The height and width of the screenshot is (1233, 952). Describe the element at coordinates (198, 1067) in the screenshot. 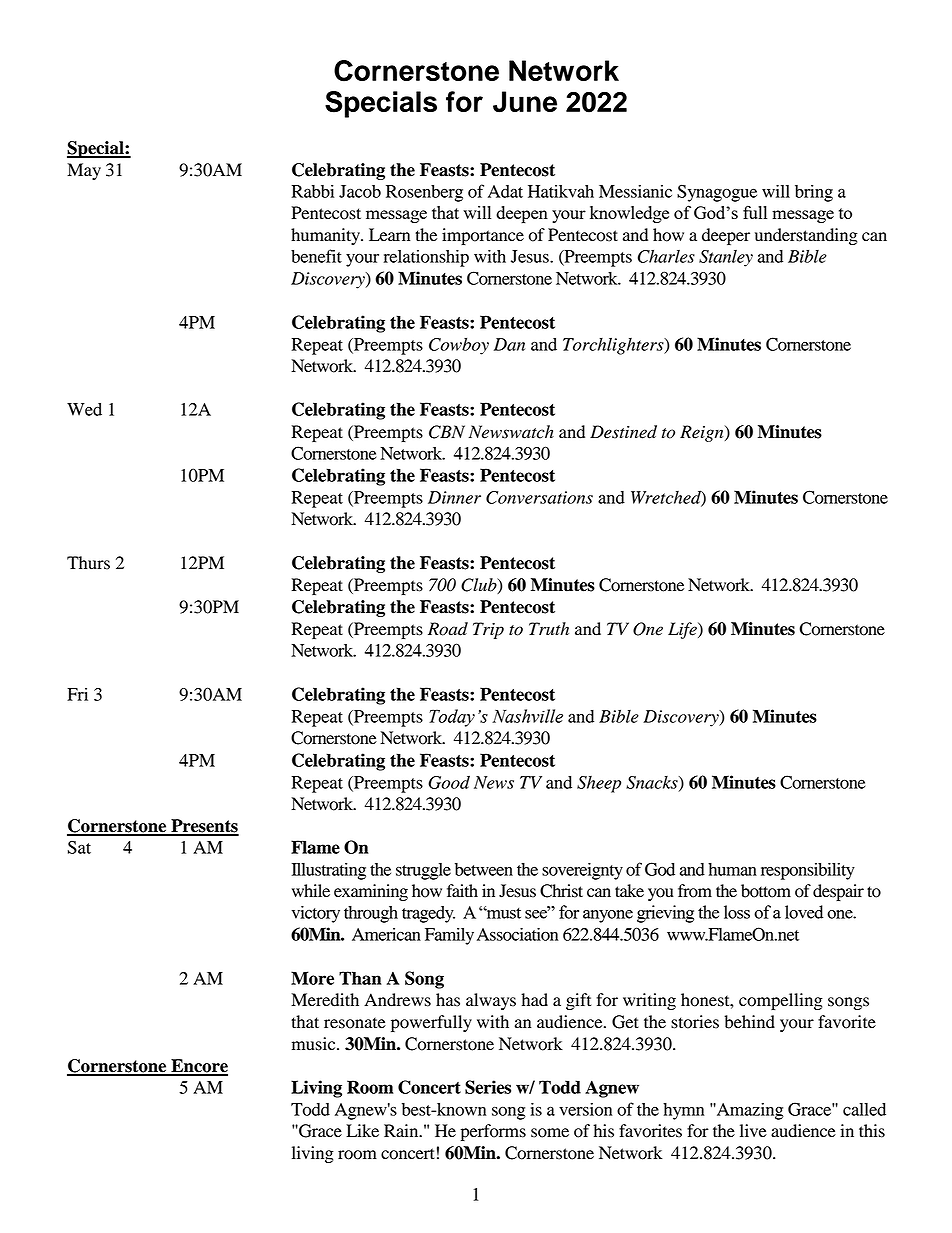

I see `Encore` at that location.
